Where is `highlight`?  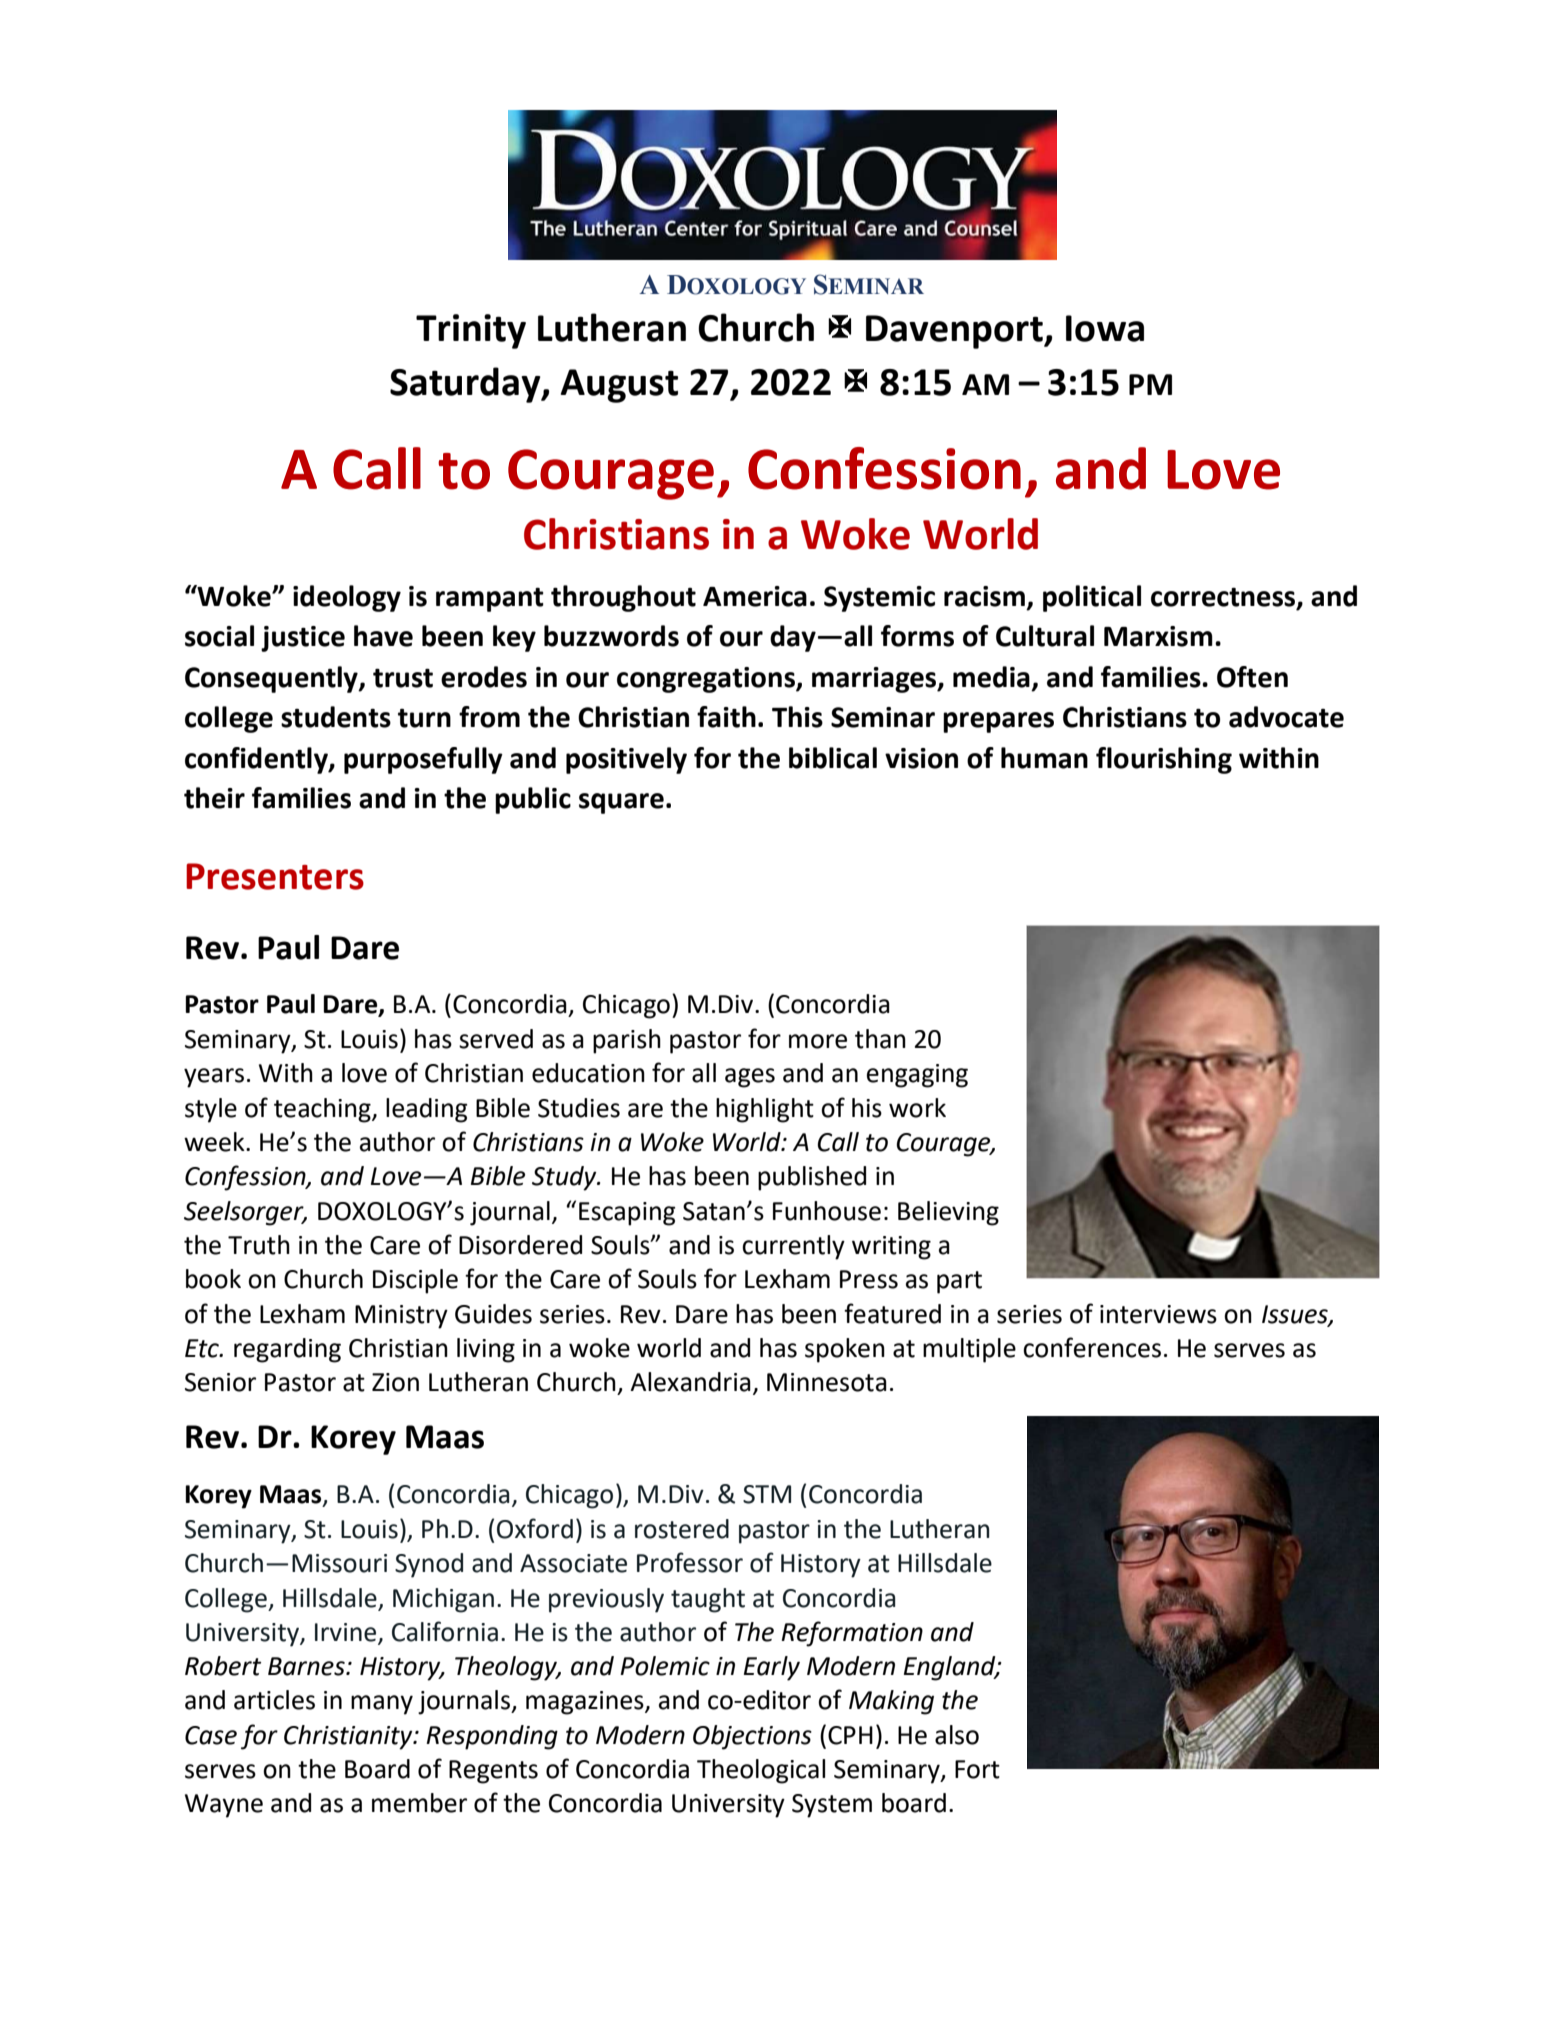 highlight is located at coordinates (765, 1110).
